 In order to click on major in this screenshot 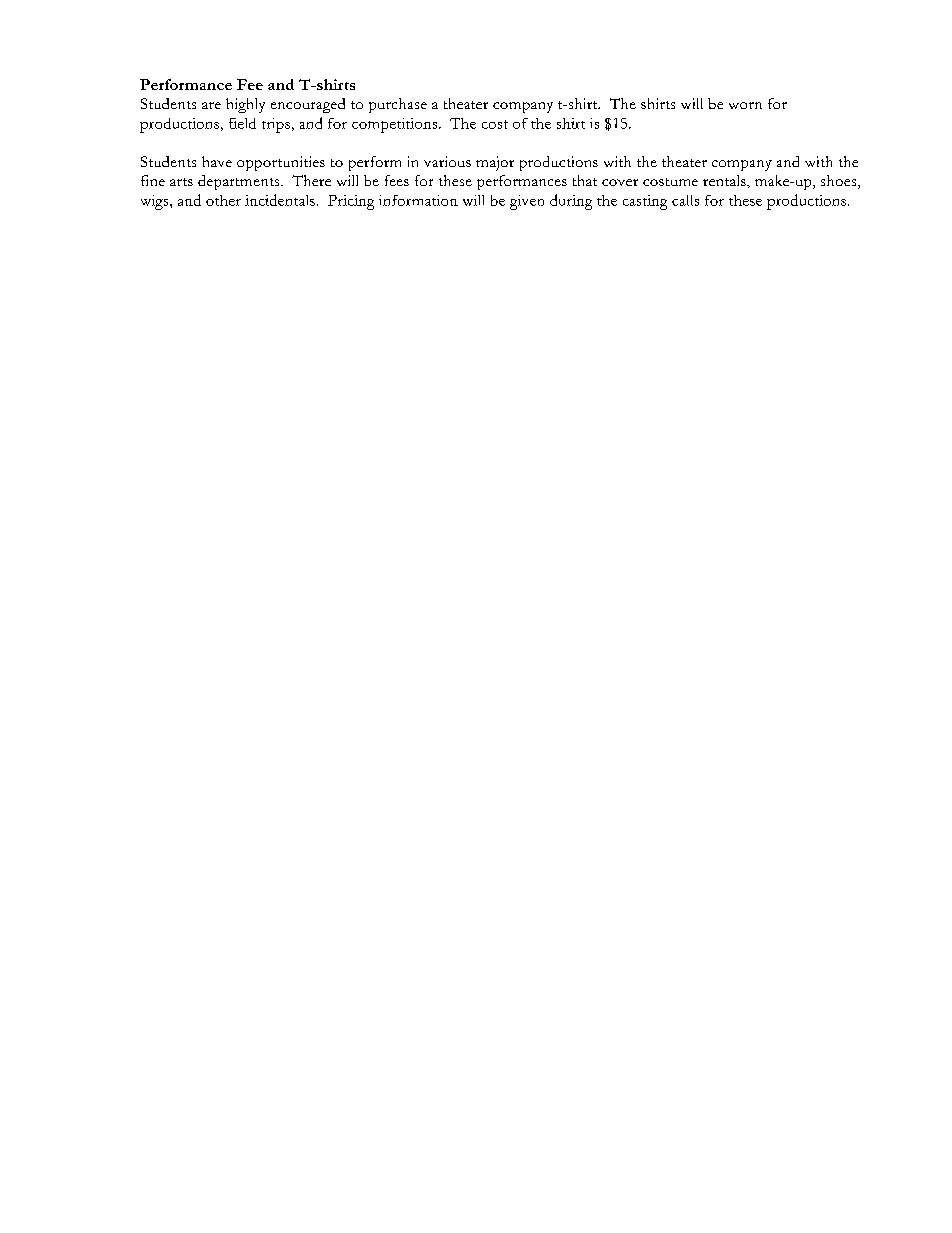, I will do `click(495, 163)`.
